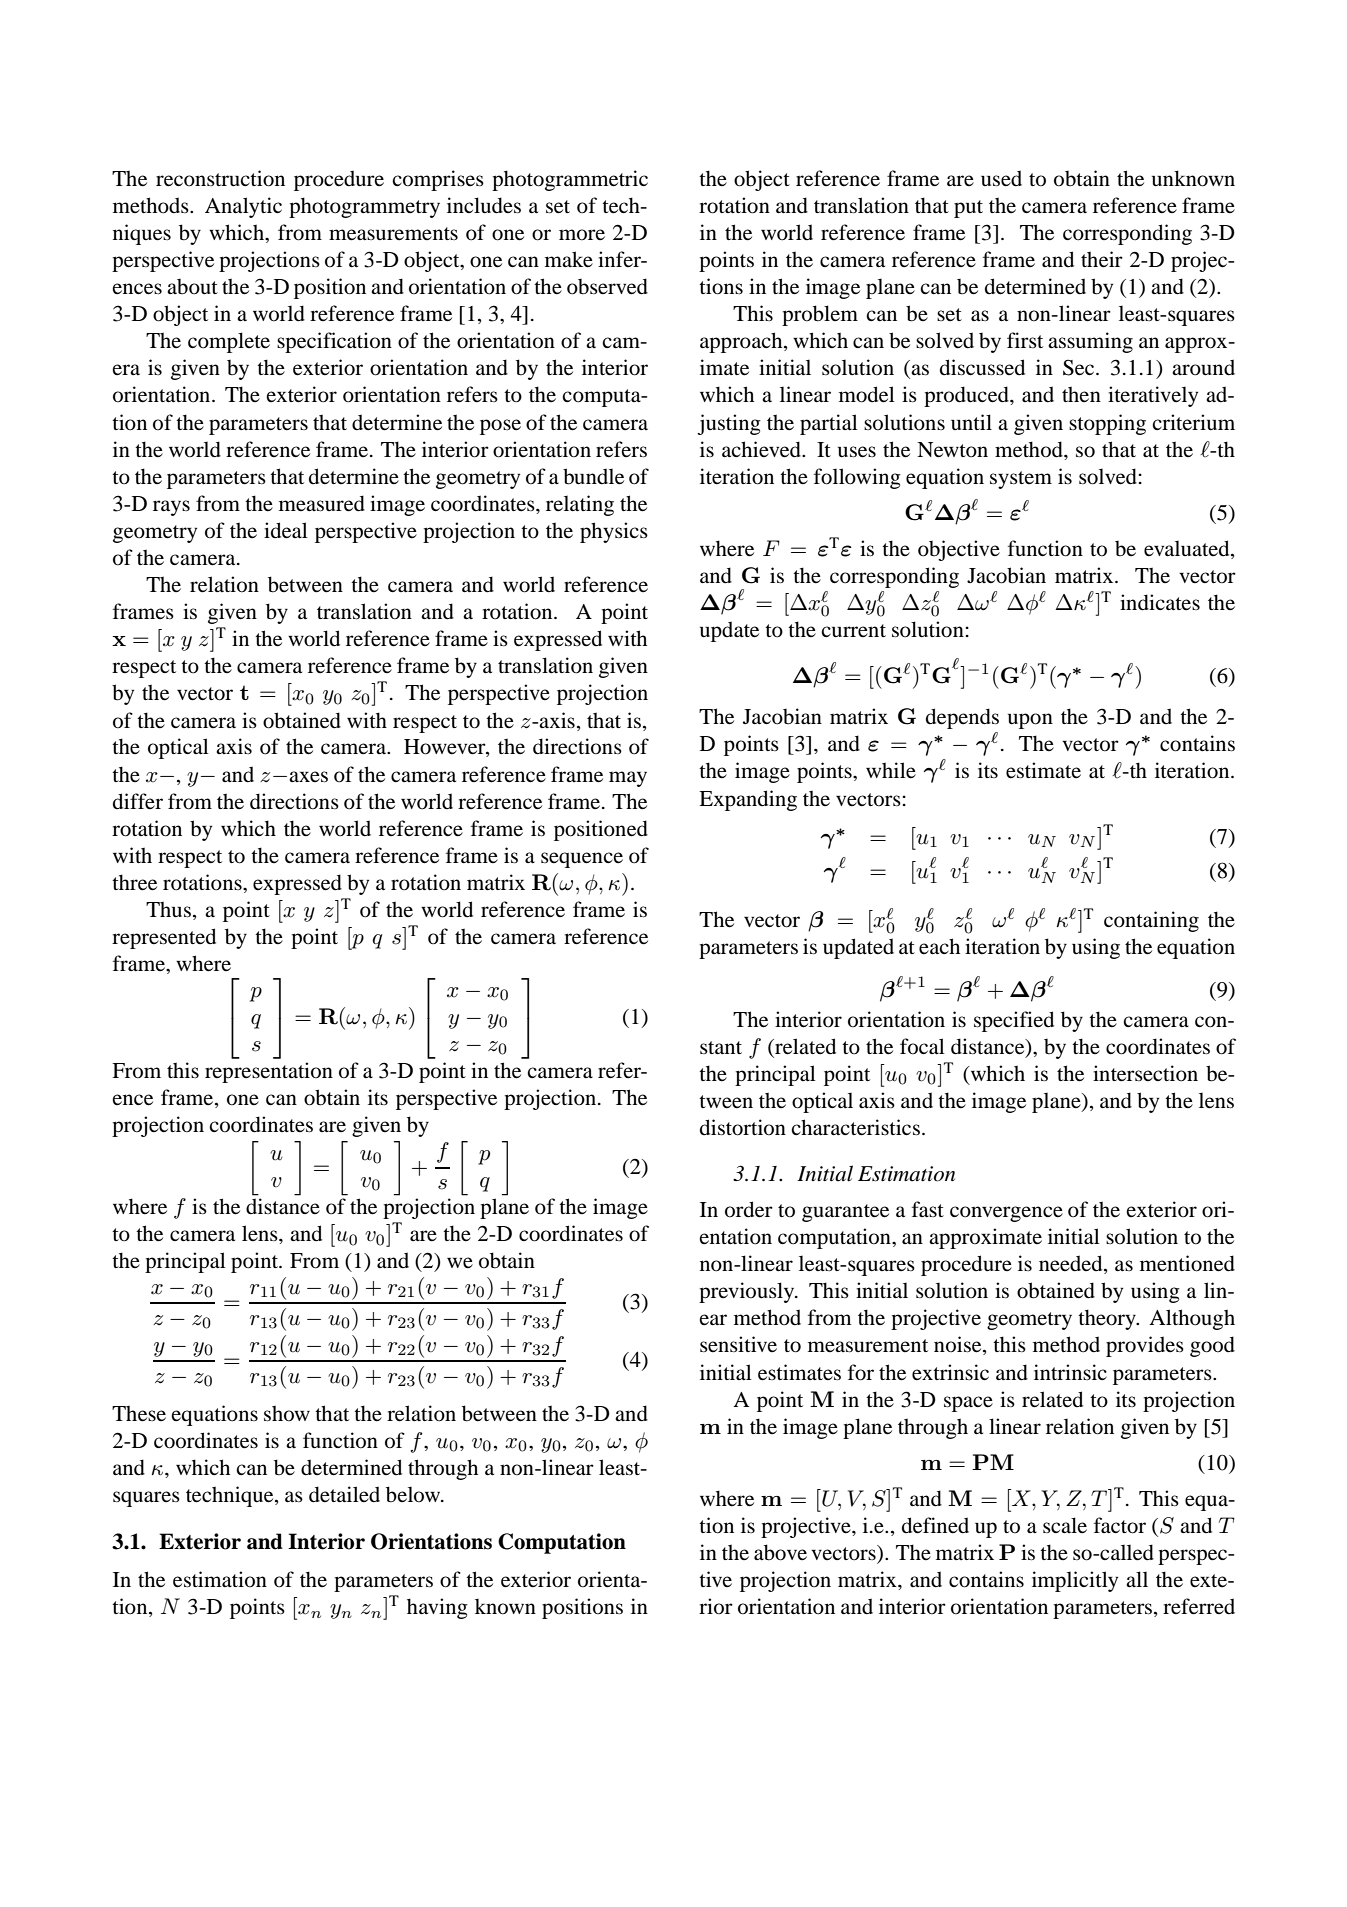 The width and height of the page is (1347, 1907). I want to click on previously, so click(748, 1292).
